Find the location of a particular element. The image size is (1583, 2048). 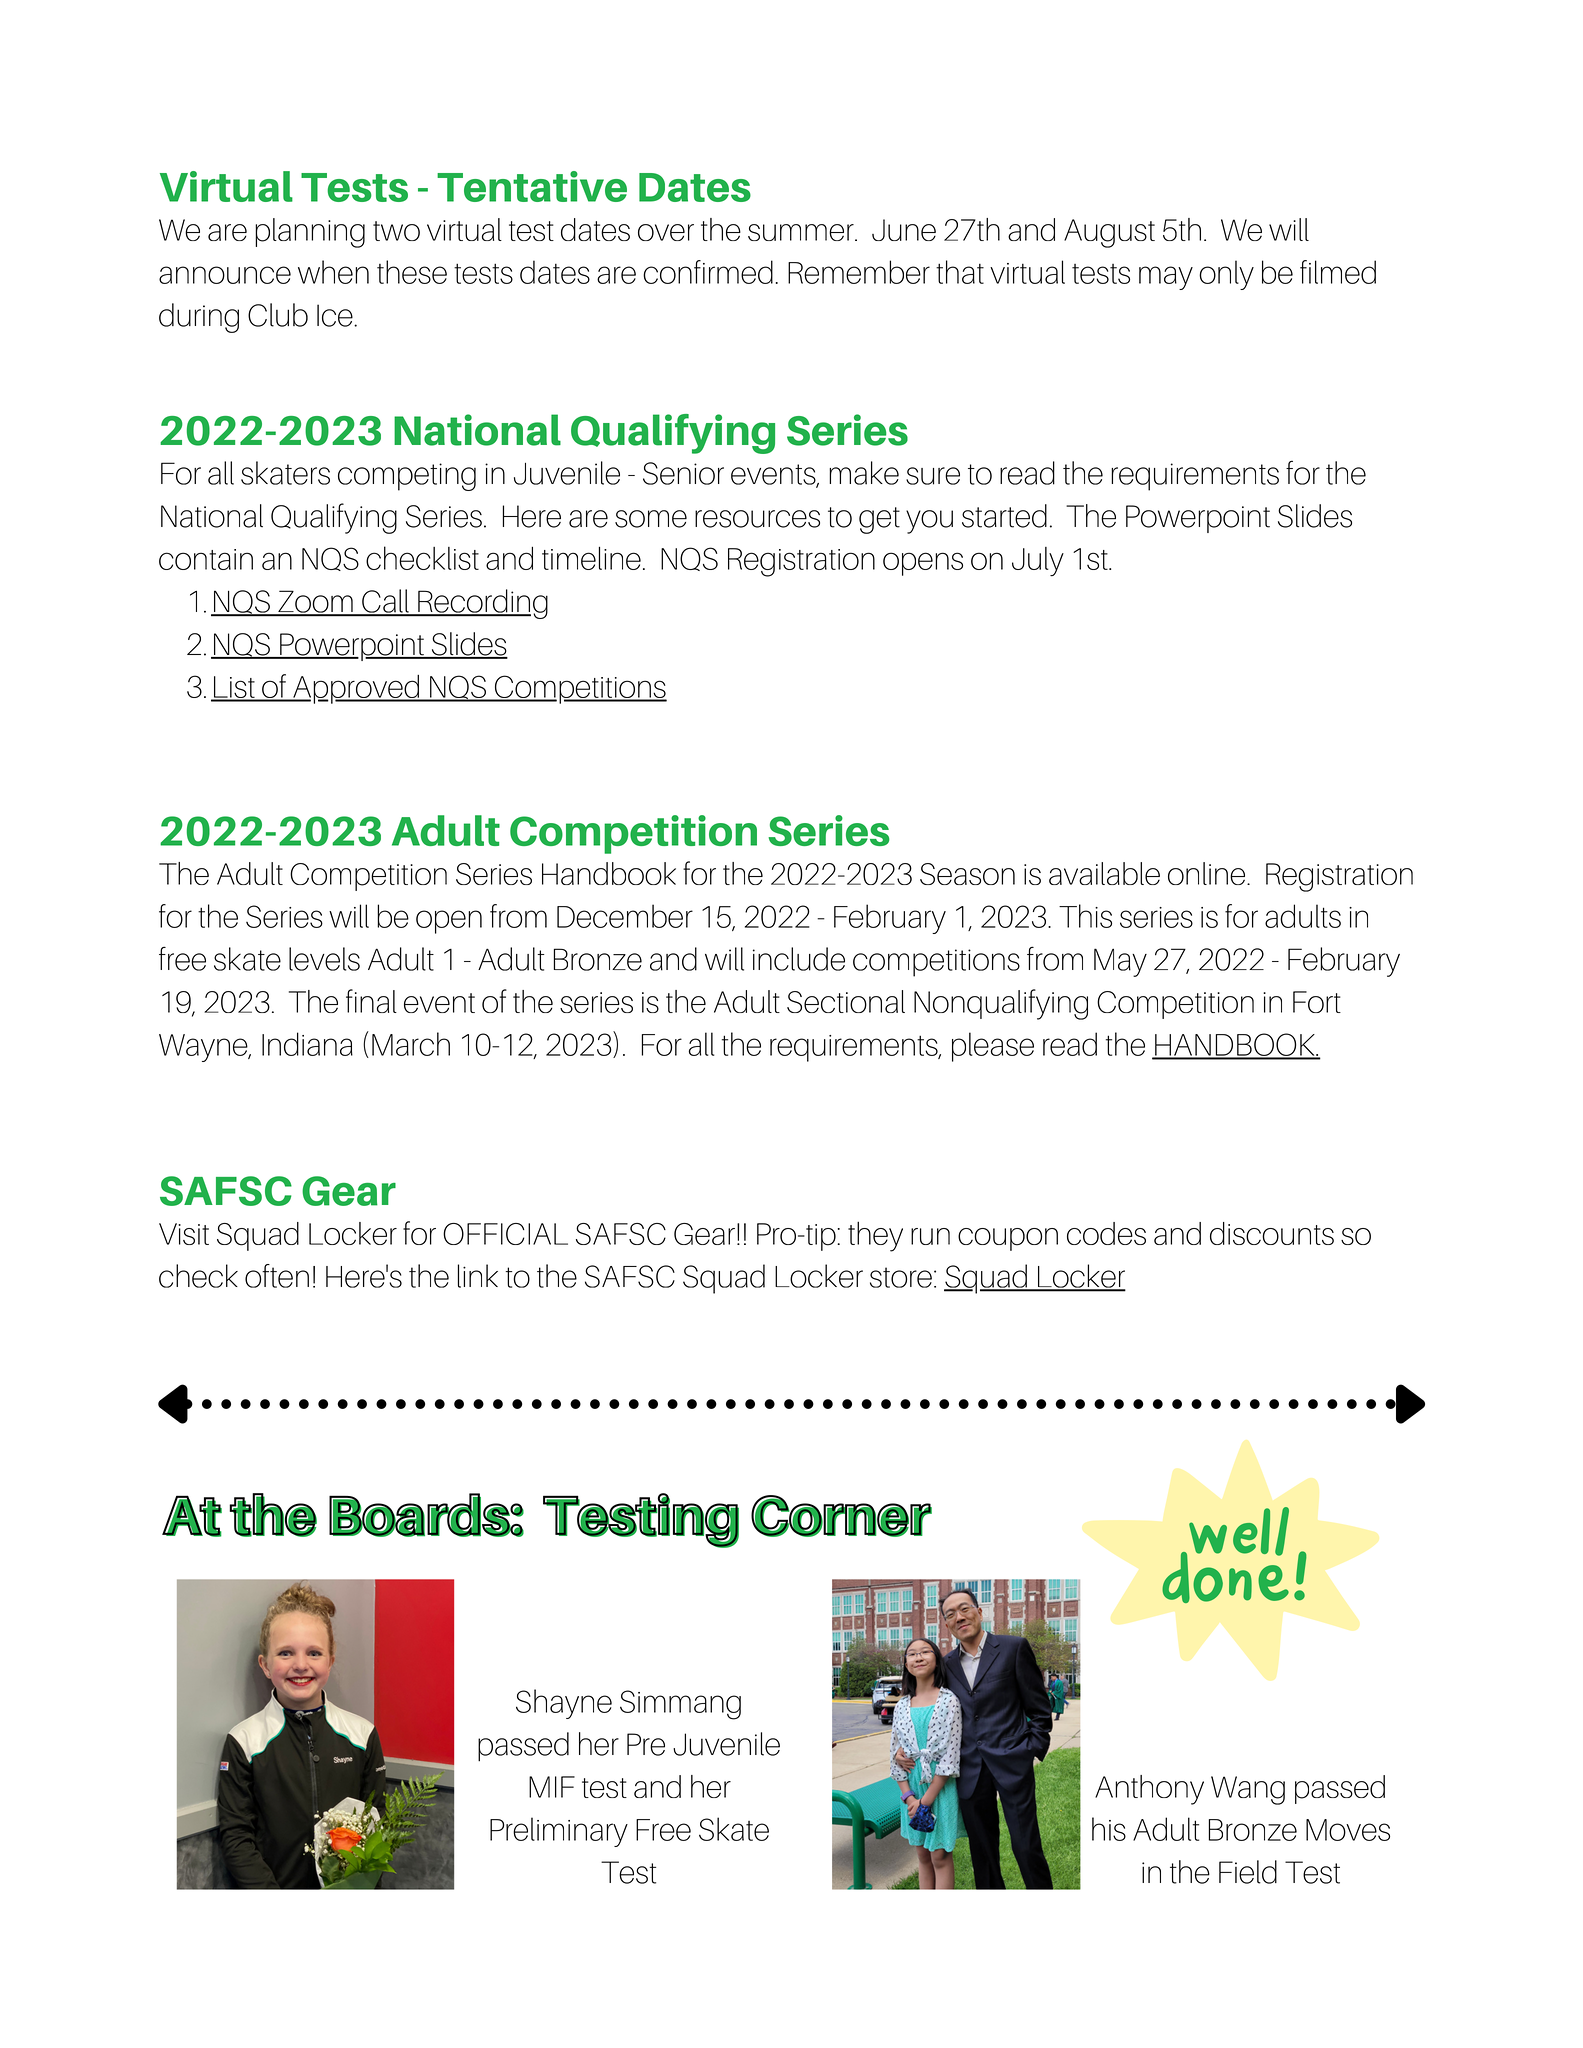

only is located at coordinates (1226, 275).
